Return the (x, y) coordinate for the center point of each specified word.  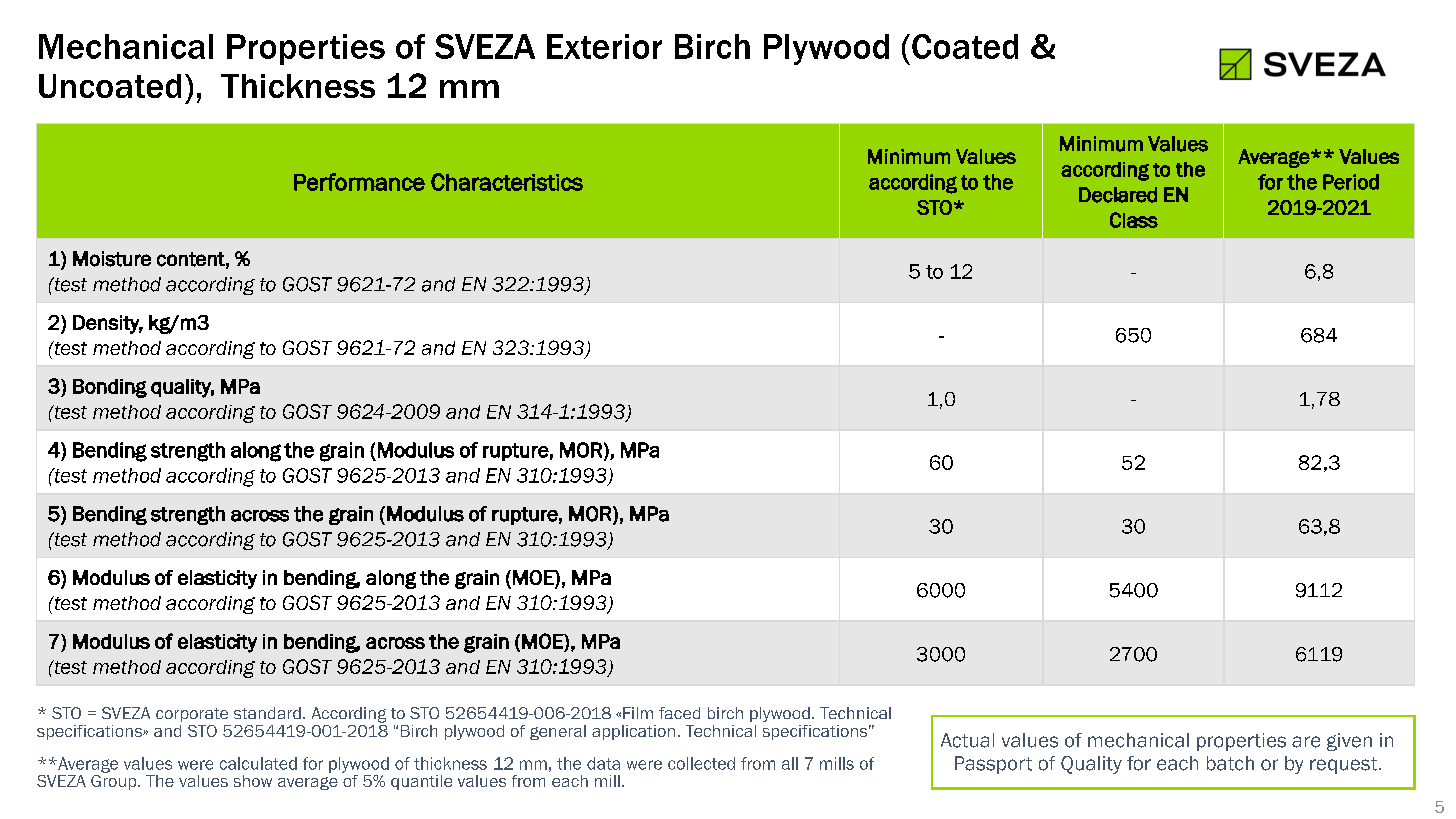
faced (679, 713)
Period (1351, 182)
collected (701, 763)
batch (1230, 763)
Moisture (112, 259)
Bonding (110, 388)
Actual (967, 740)
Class (1134, 220)
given (1349, 742)
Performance (359, 182)
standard (267, 713)
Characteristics (507, 182)
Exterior (604, 46)
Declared (1118, 195)
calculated (258, 763)
